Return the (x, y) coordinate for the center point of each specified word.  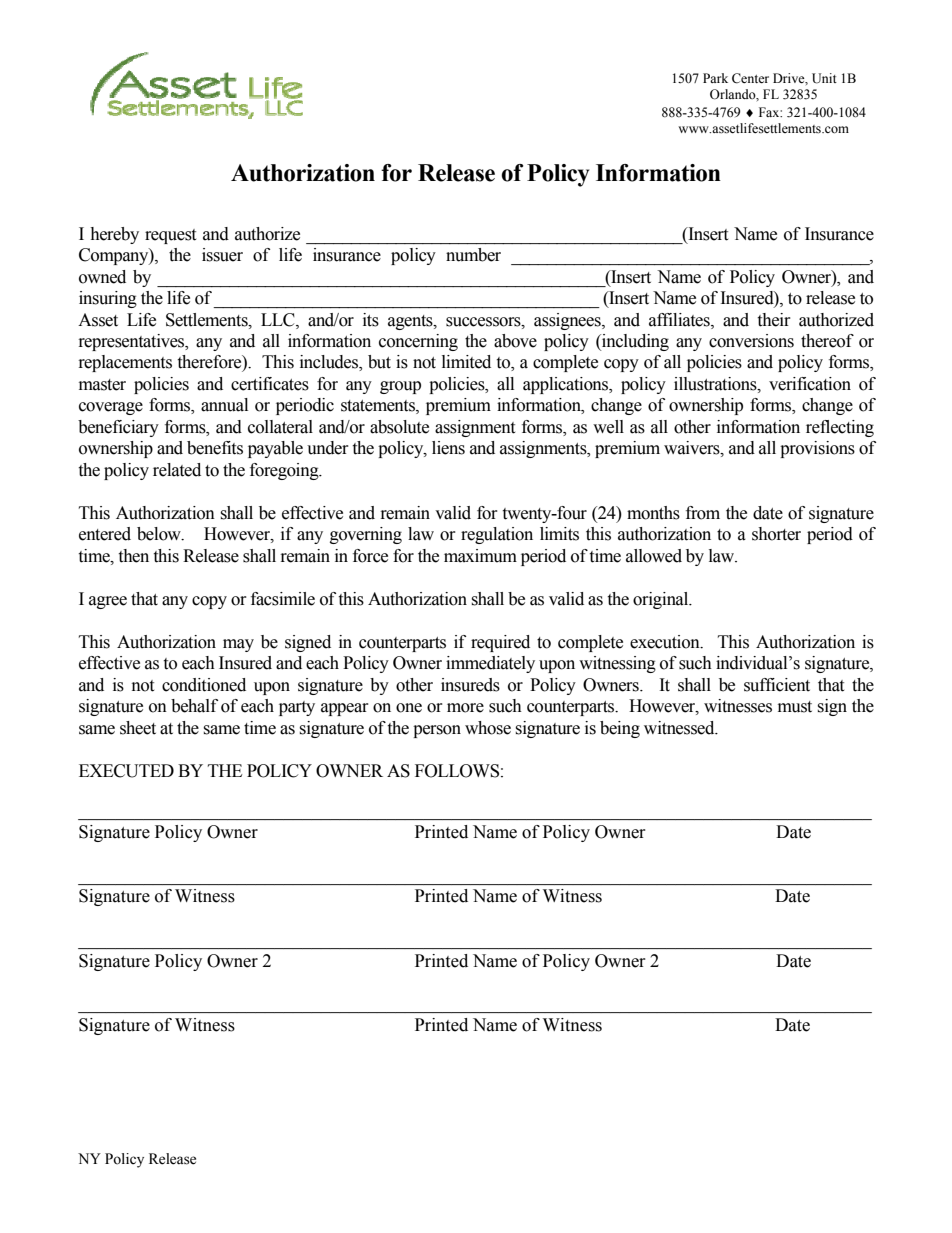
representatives (133, 342)
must (795, 707)
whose (488, 728)
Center (750, 78)
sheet (138, 728)
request (170, 236)
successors (484, 322)
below (160, 534)
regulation (497, 535)
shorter (776, 534)
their (774, 320)
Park (715, 78)
